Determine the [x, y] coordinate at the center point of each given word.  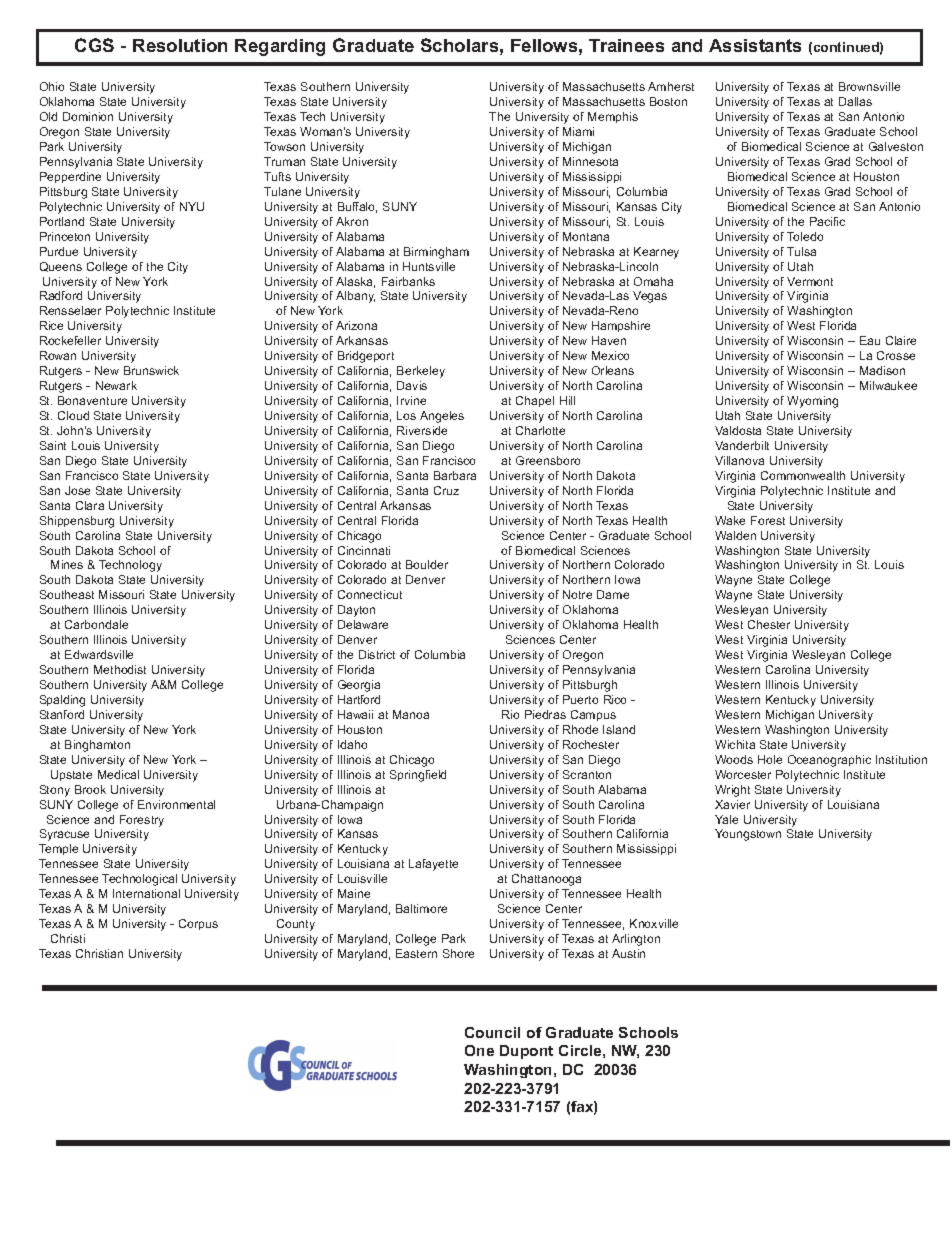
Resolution [180, 45]
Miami [578, 131]
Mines [67, 564]
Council [492, 1032]
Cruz [446, 490]
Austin [628, 953]
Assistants [755, 45]
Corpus [198, 924]
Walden [735, 535]
